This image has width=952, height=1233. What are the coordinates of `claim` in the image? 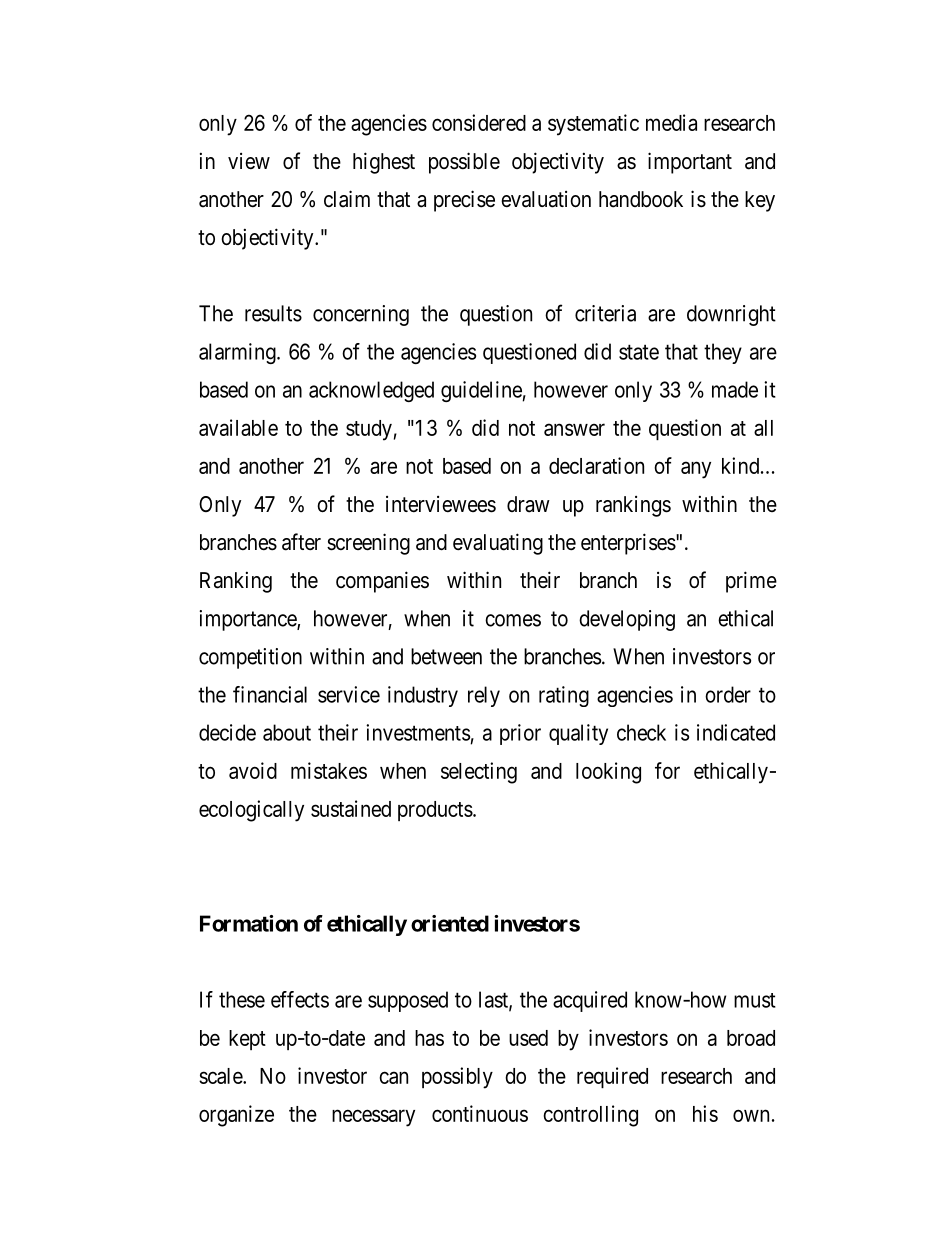 It's located at (347, 199).
